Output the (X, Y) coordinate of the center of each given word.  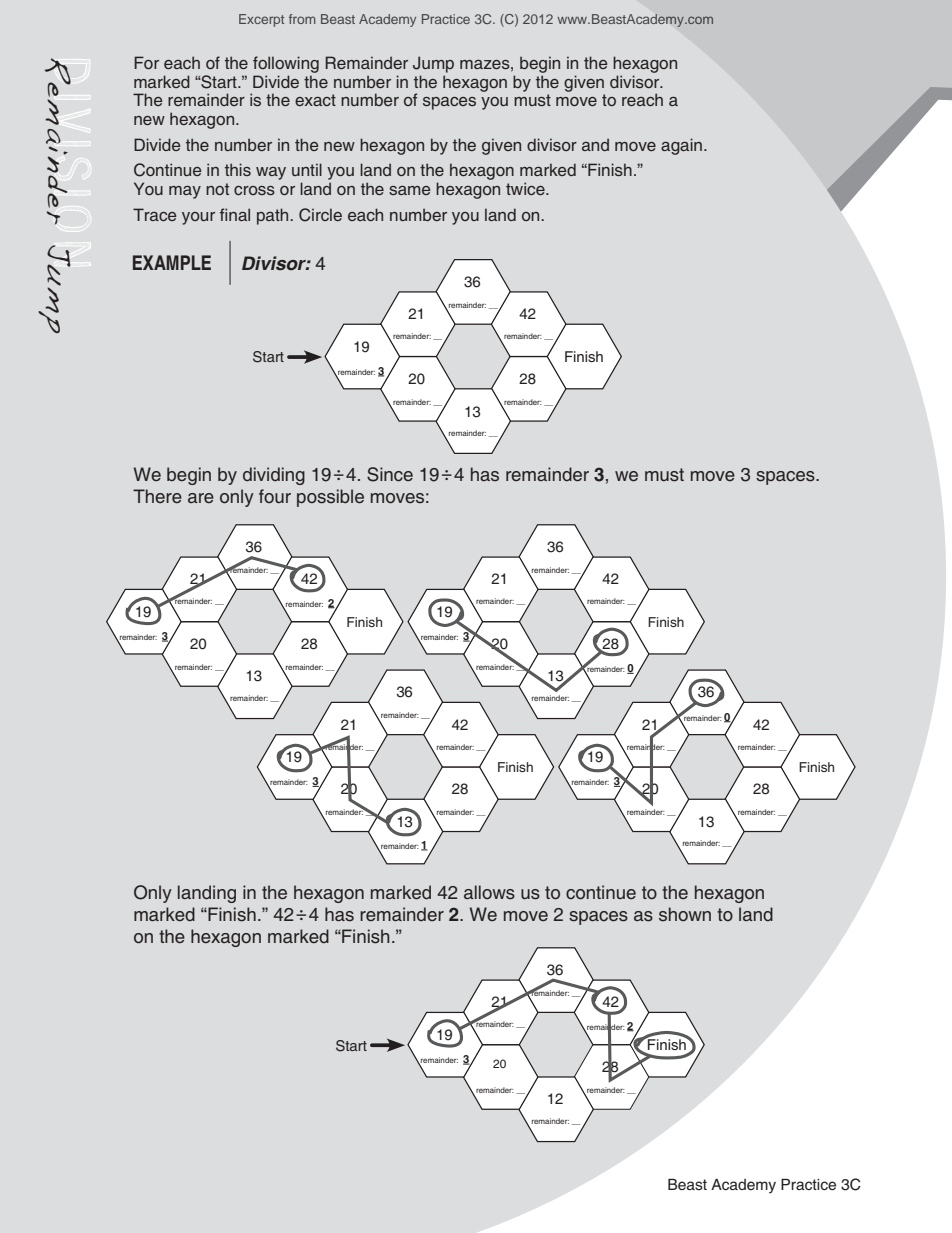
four (275, 496)
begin (540, 64)
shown (685, 914)
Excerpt (261, 20)
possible (330, 498)
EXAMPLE (172, 262)
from (302, 19)
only (237, 498)
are (201, 498)
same (409, 190)
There (157, 496)
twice (526, 188)
